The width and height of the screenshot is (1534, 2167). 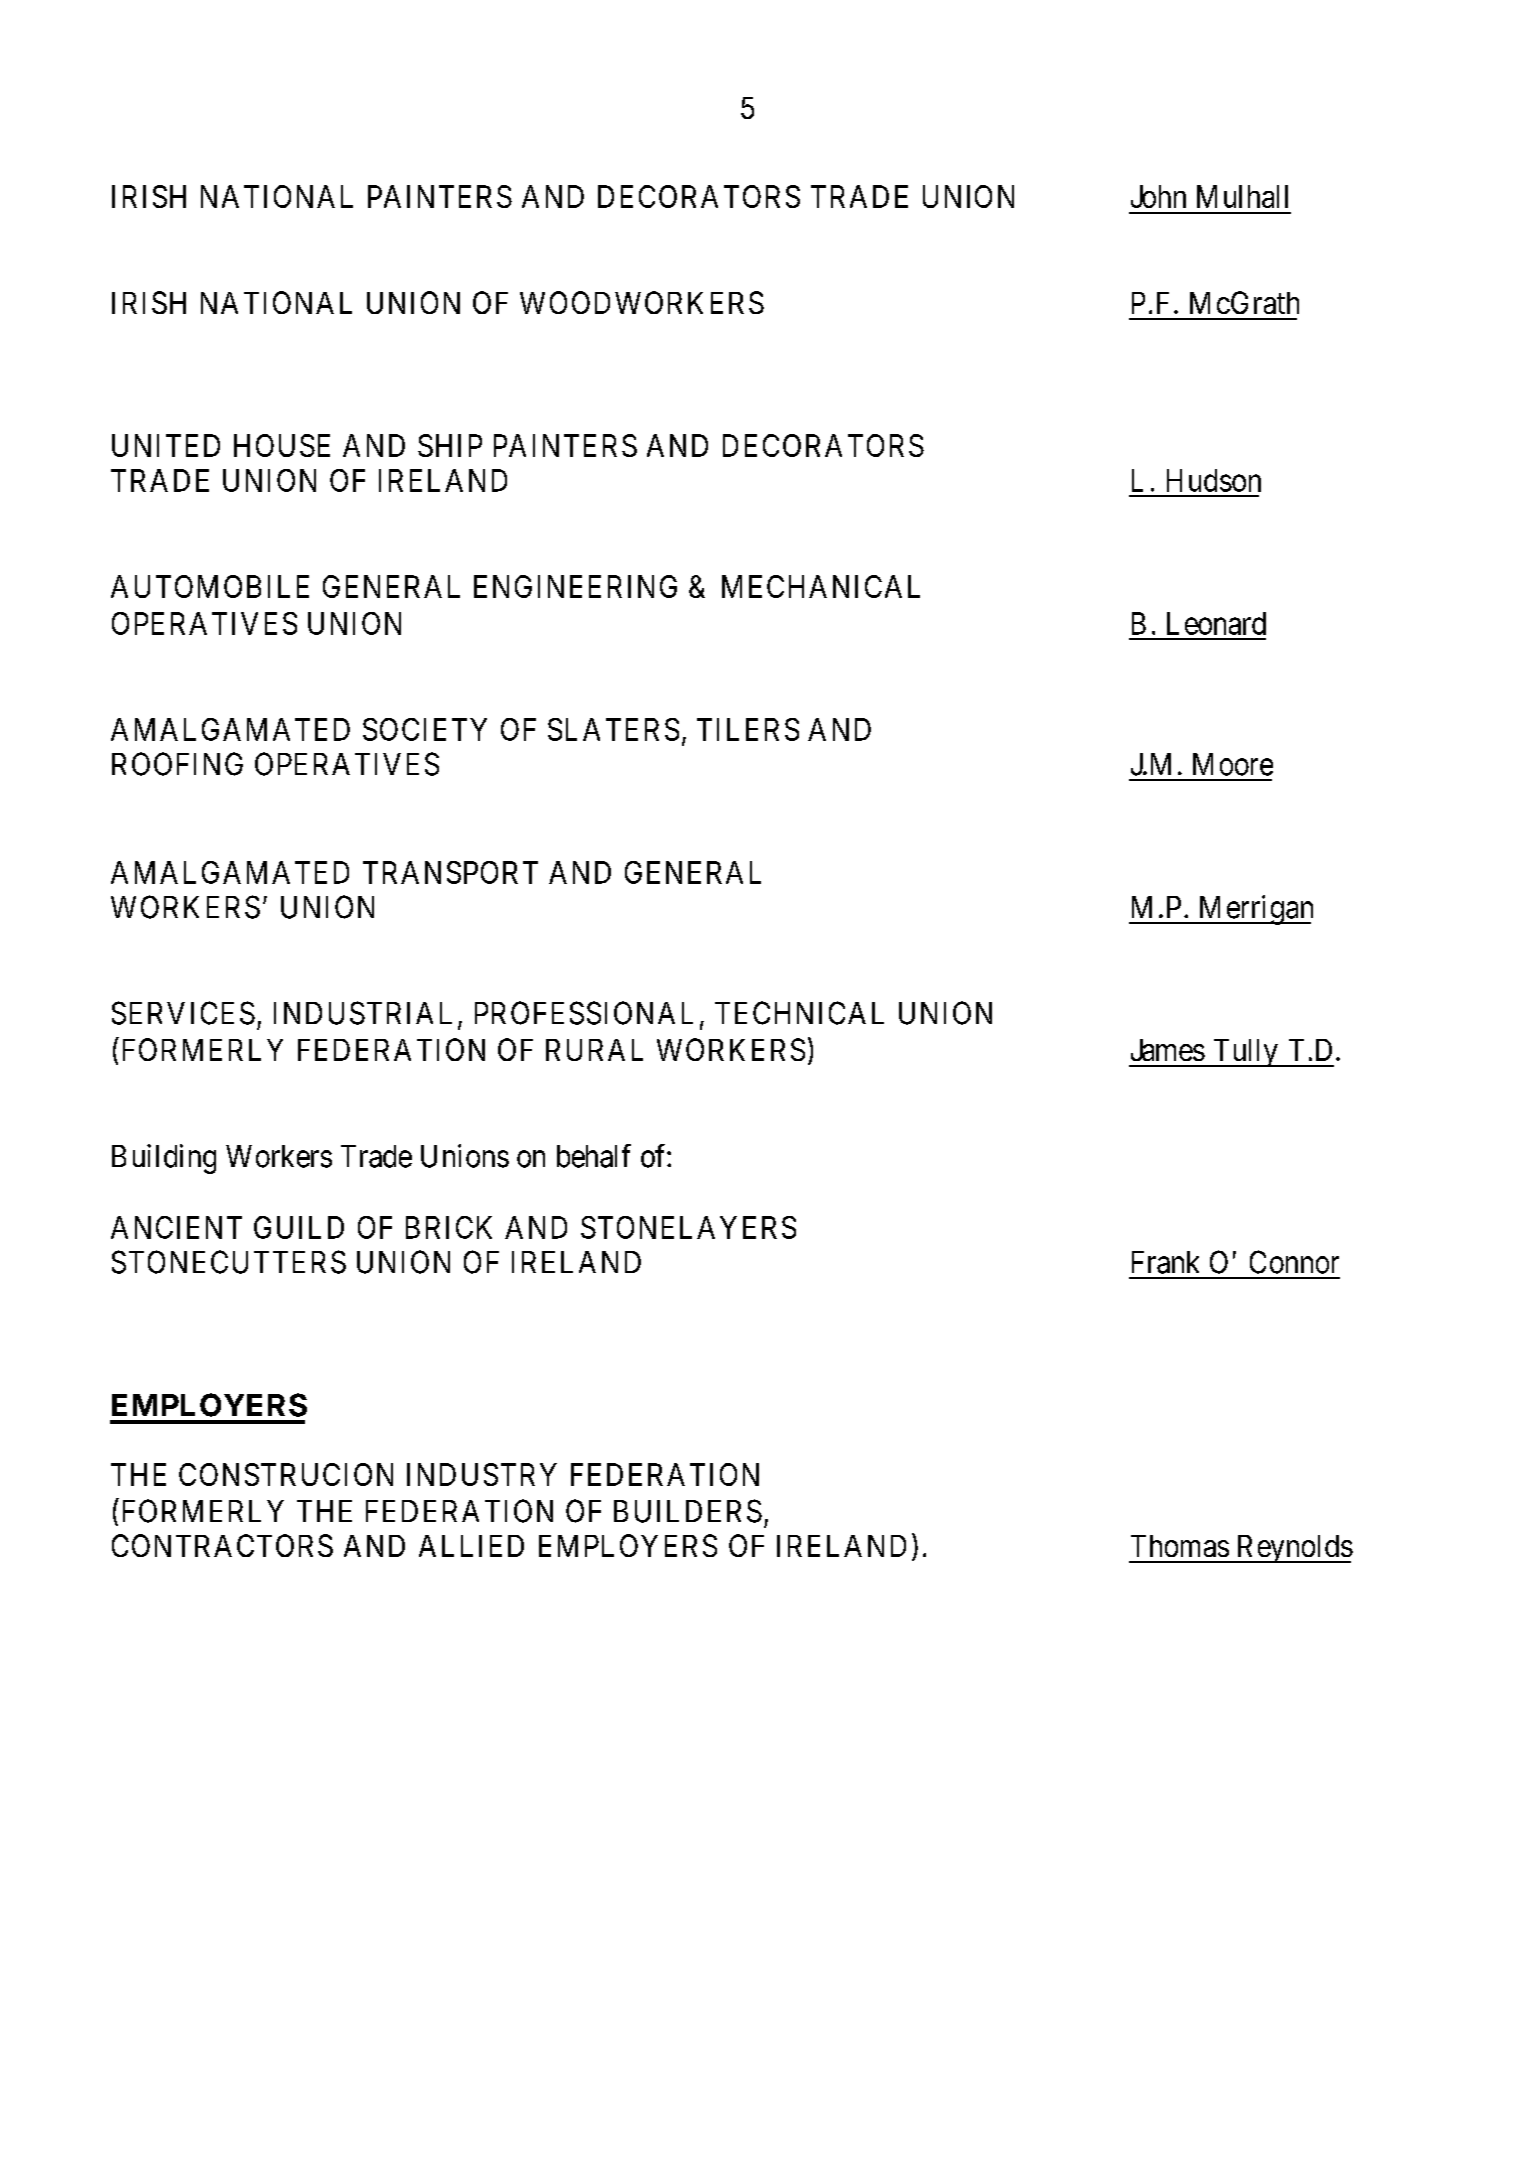 What do you see at coordinates (1214, 480) in the screenshot?
I see `Hudson` at bounding box center [1214, 480].
